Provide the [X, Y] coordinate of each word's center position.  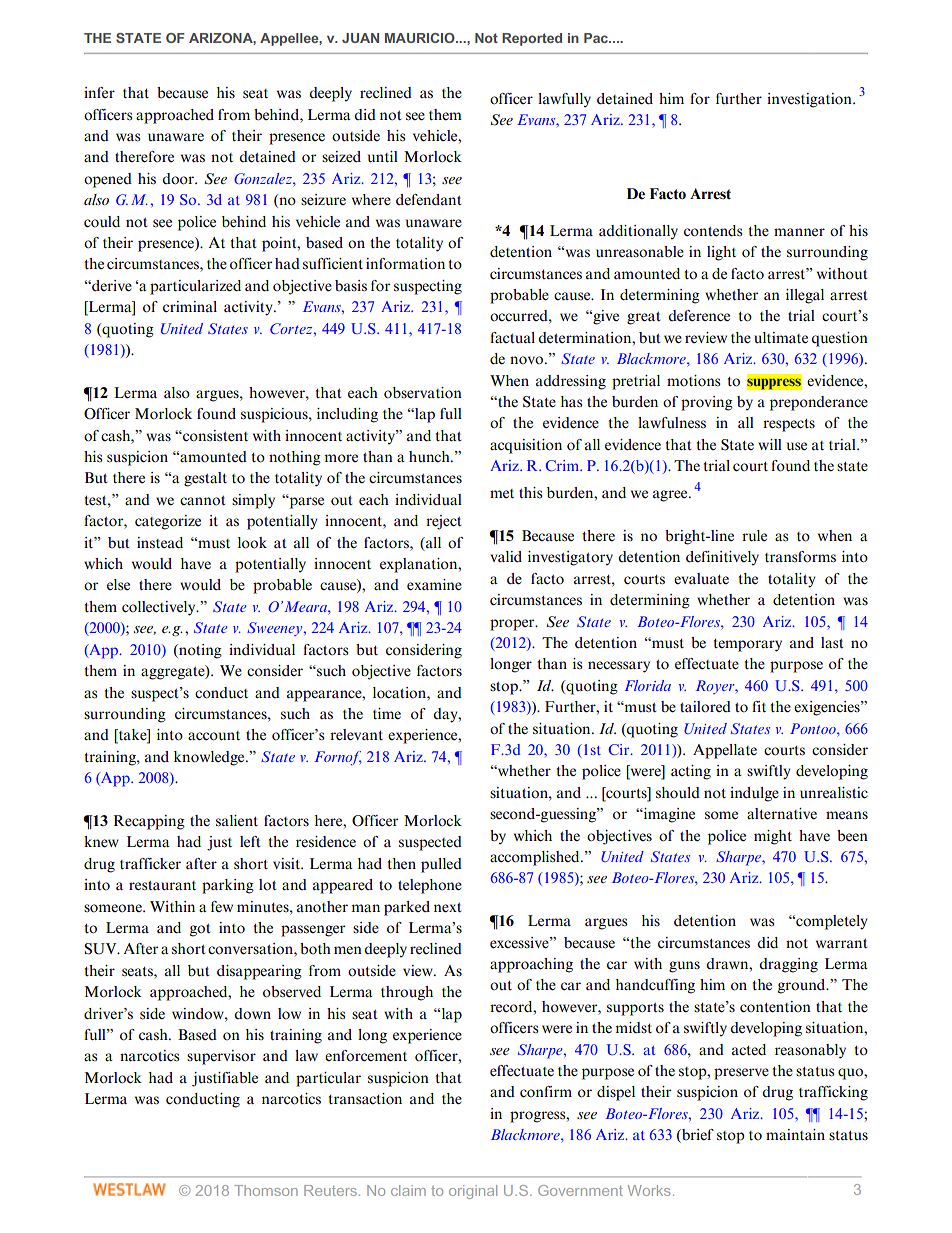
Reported [532, 39]
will [770, 444]
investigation [810, 100]
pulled [441, 865]
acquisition [526, 446]
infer [99, 92]
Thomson [266, 1190]
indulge [754, 794]
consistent [214, 436]
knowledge [210, 758]
